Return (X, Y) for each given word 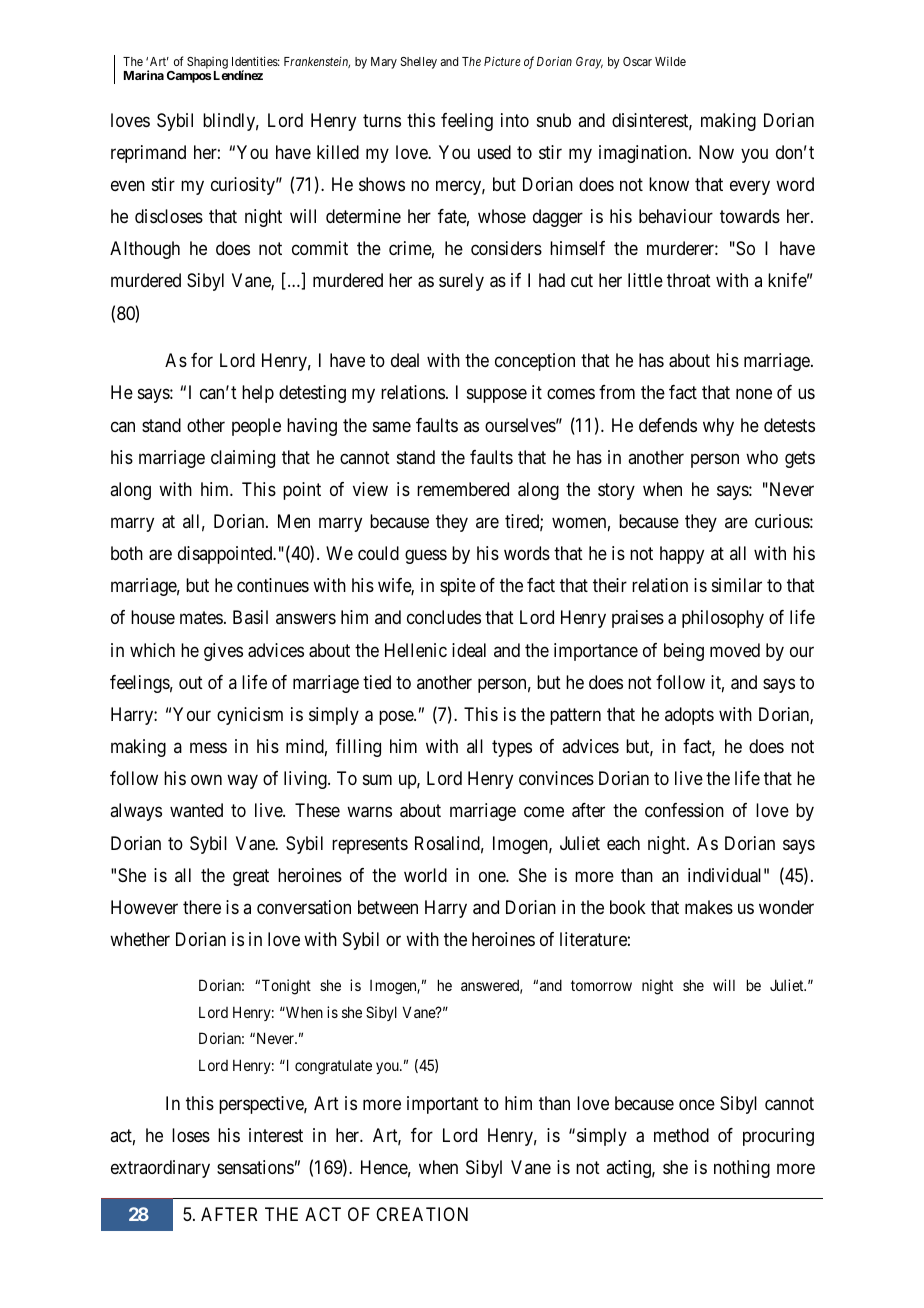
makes (709, 907)
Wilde (670, 61)
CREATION (422, 1214)
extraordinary (160, 1169)
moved (735, 650)
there (202, 907)
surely (461, 282)
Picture (502, 61)
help (258, 394)
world (425, 875)
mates (201, 618)
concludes (444, 617)
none (754, 394)
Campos (189, 77)
